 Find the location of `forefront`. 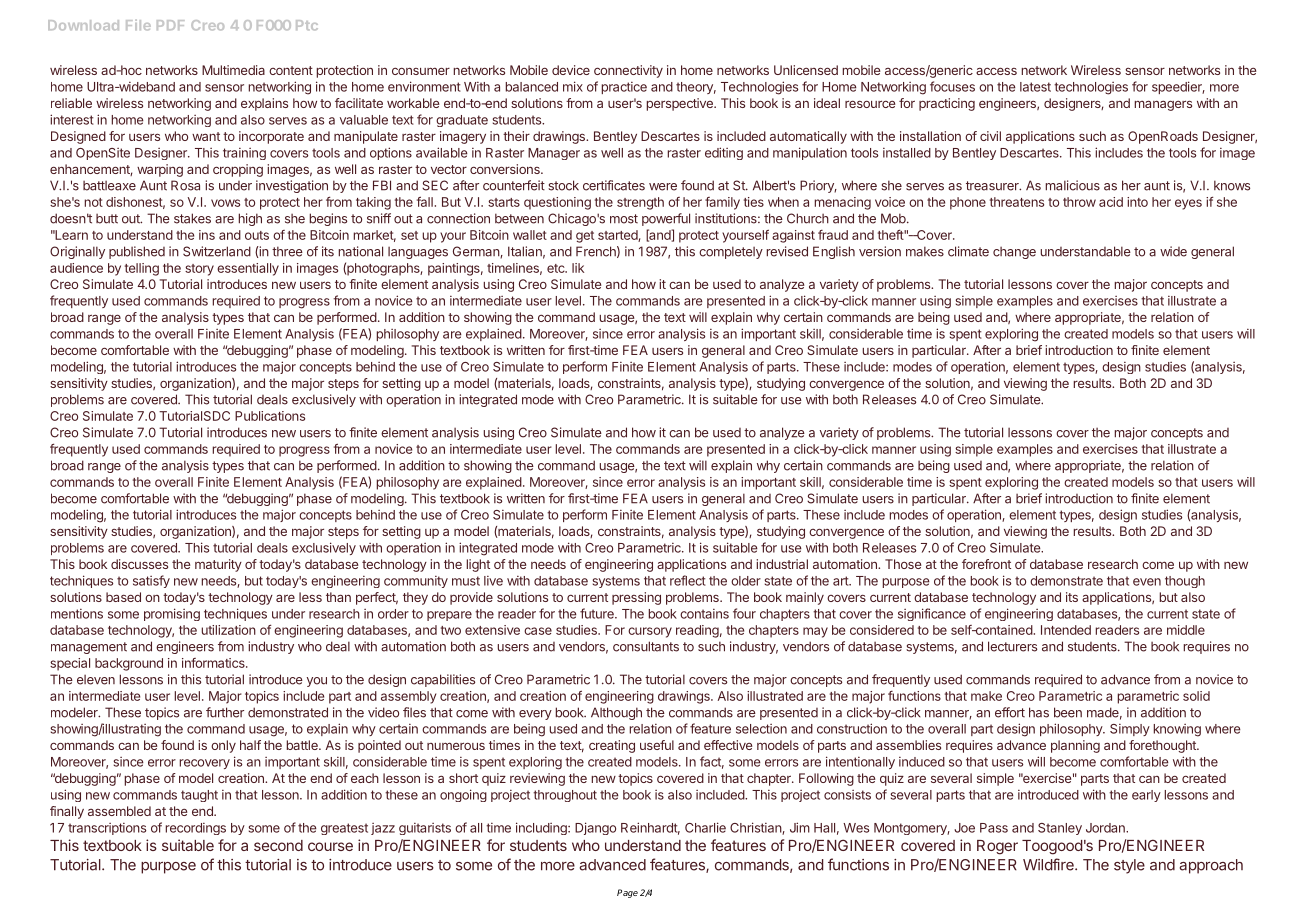

forefront is located at coordinates (986, 564).
